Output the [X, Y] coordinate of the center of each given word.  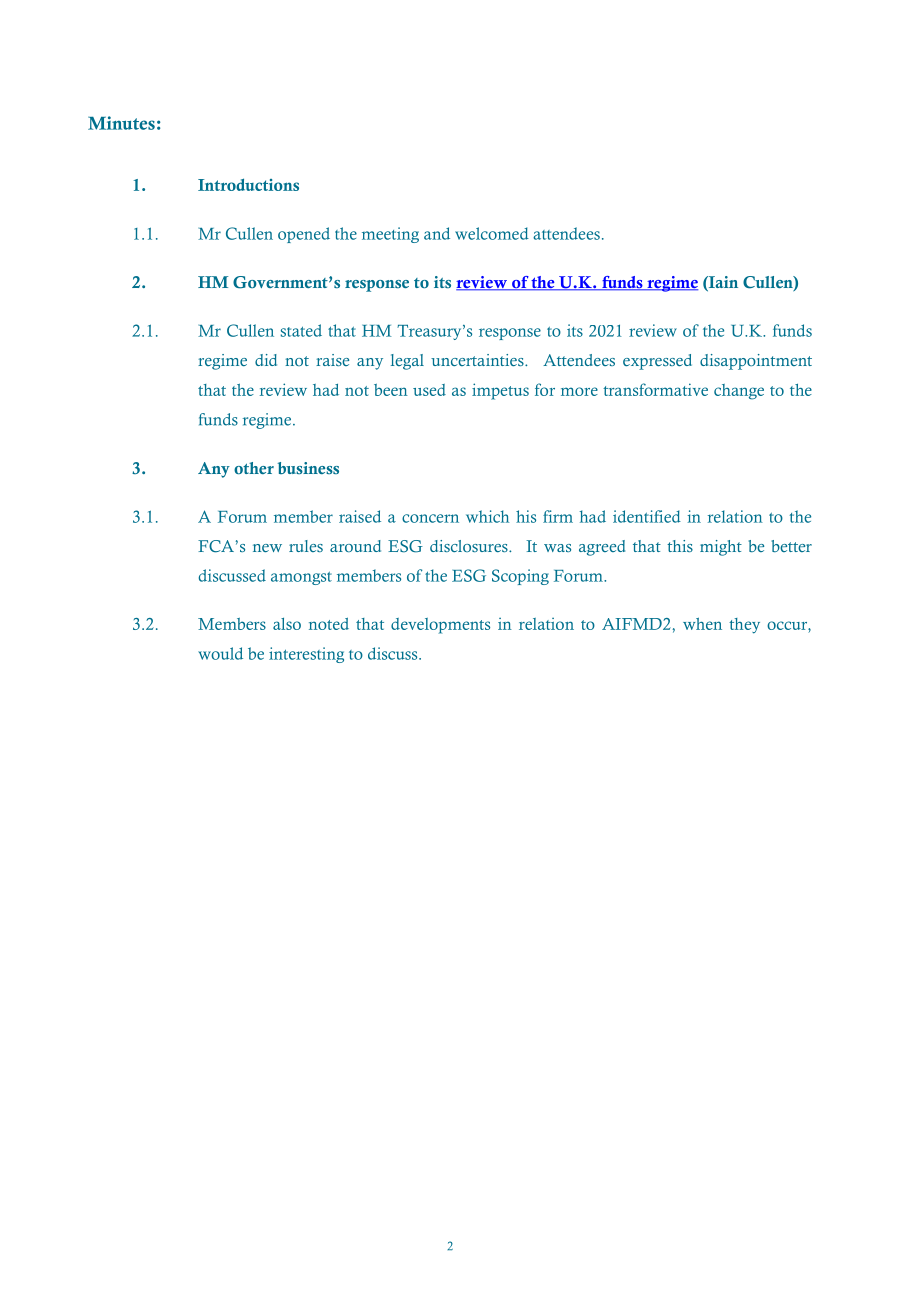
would [220, 653]
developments [440, 626]
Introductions [248, 184]
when [702, 624]
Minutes [121, 123]
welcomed [492, 233]
